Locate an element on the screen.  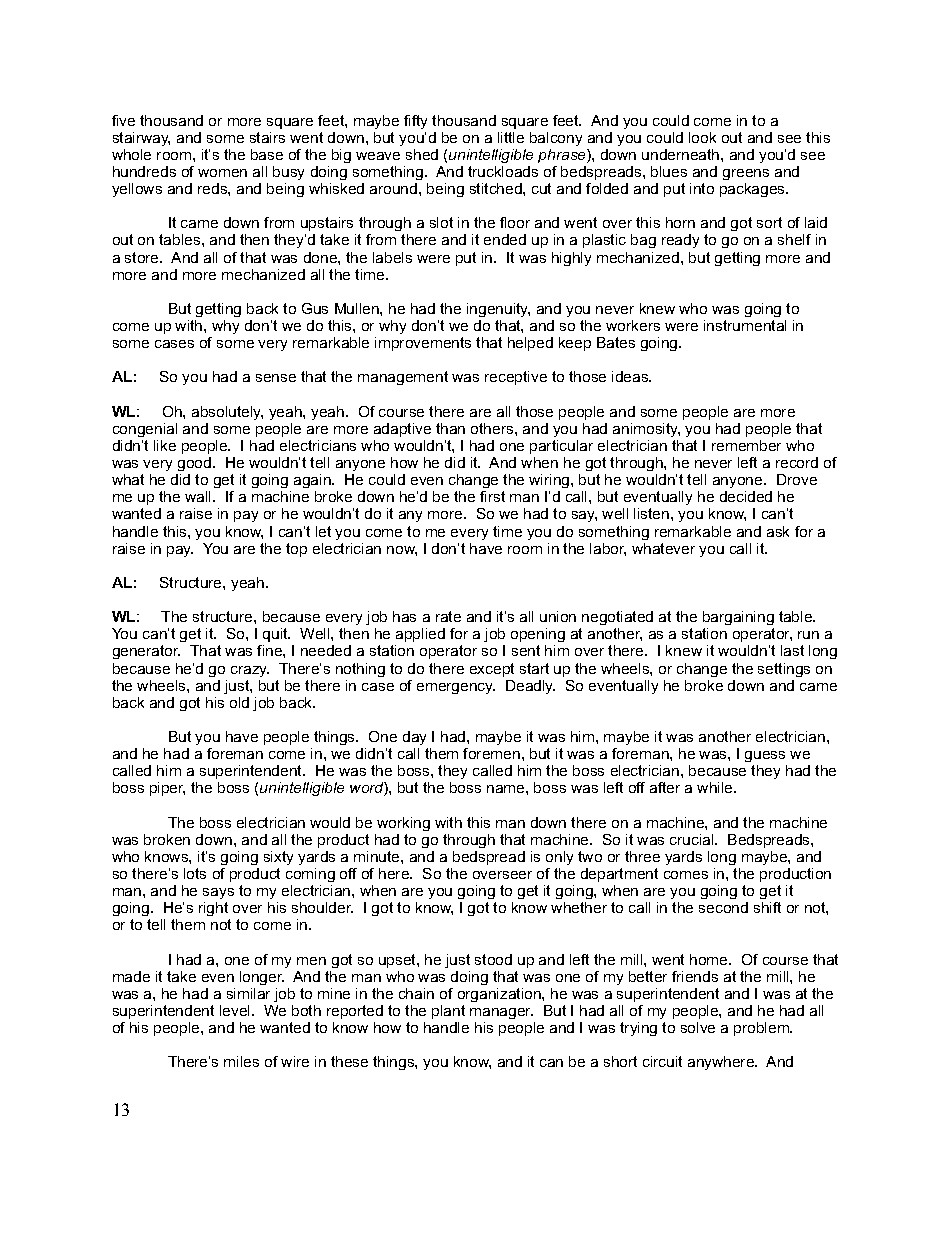
plant is located at coordinates (448, 1012).
